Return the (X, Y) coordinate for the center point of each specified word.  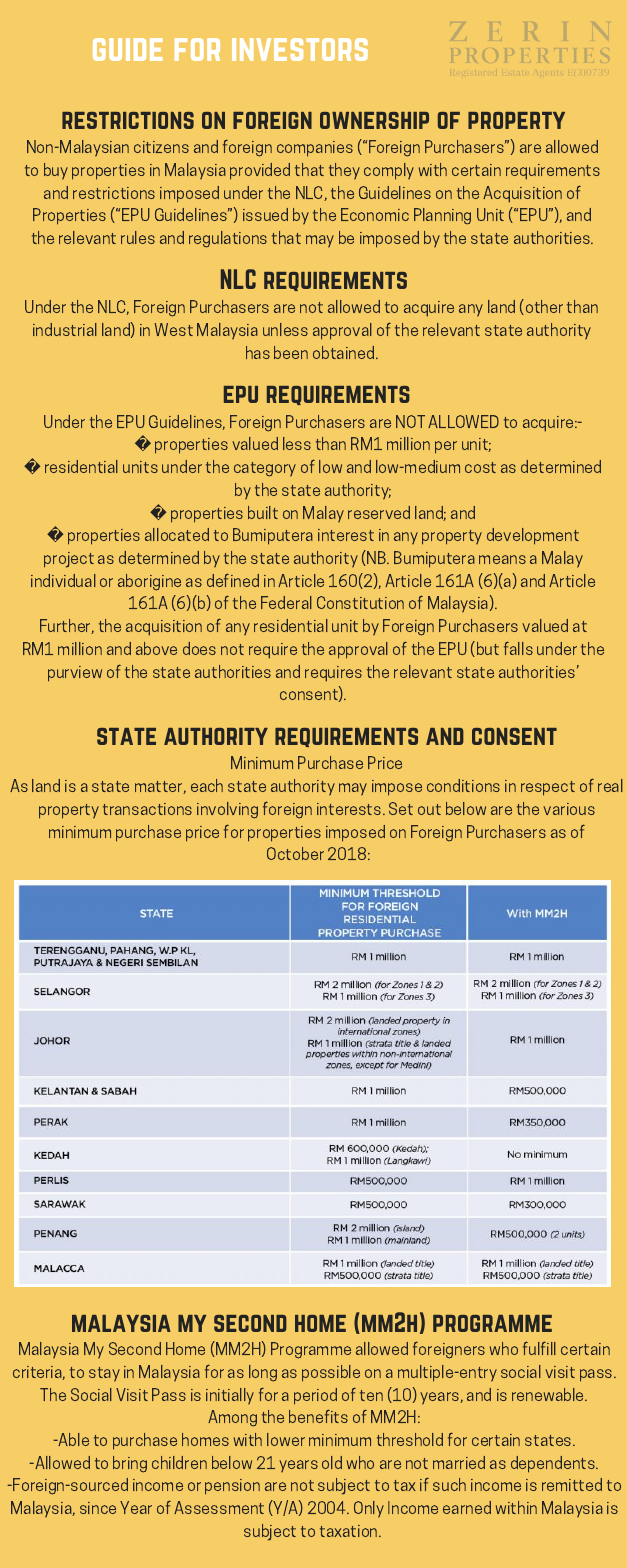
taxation (350, 1531)
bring (130, 1464)
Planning (442, 216)
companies (315, 149)
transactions (147, 809)
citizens (161, 147)
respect (548, 788)
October (295, 853)
